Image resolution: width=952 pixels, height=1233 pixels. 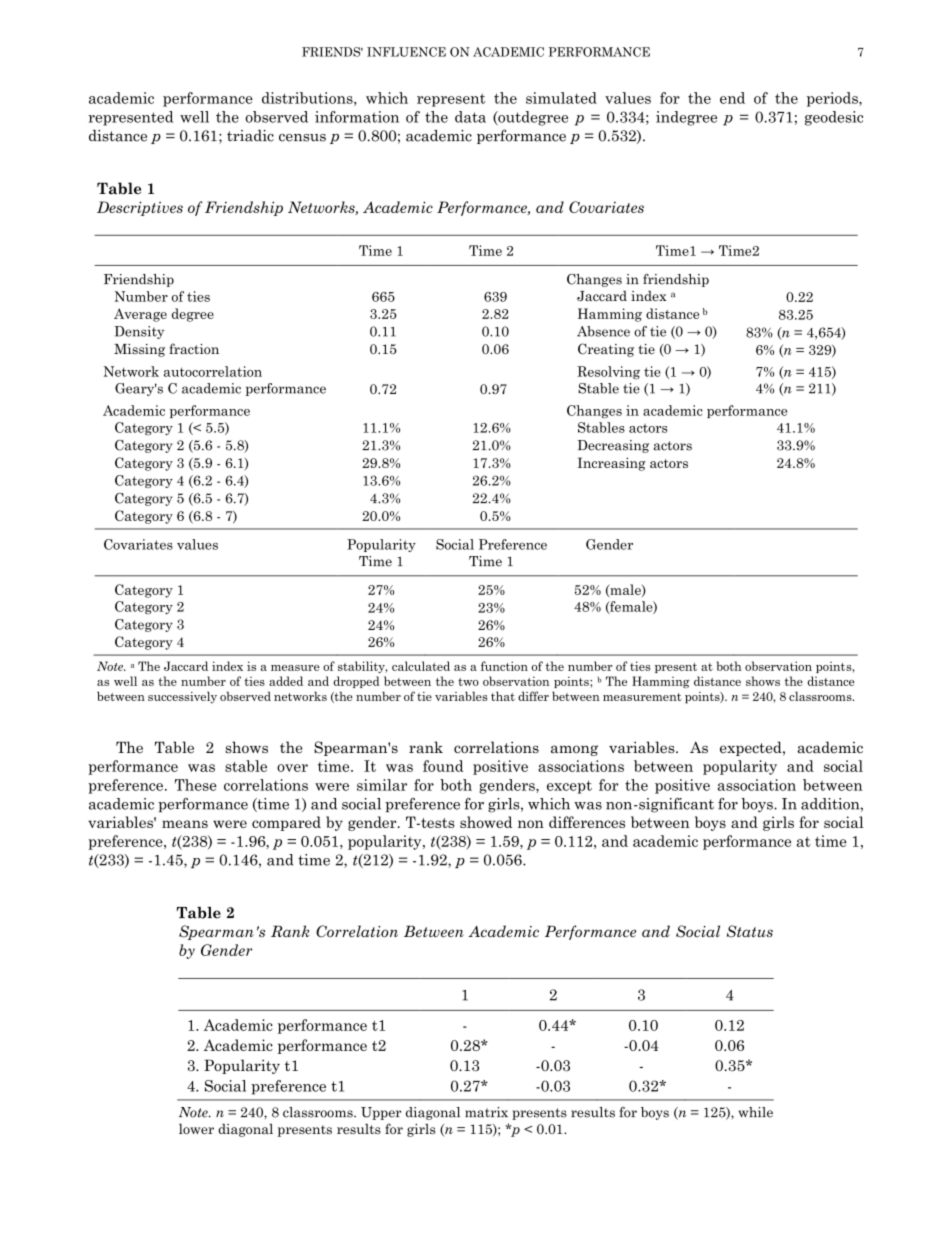 What do you see at coordinates (196, 1128) in the page?
I see `lower` at bounding box center [196, 1128].
